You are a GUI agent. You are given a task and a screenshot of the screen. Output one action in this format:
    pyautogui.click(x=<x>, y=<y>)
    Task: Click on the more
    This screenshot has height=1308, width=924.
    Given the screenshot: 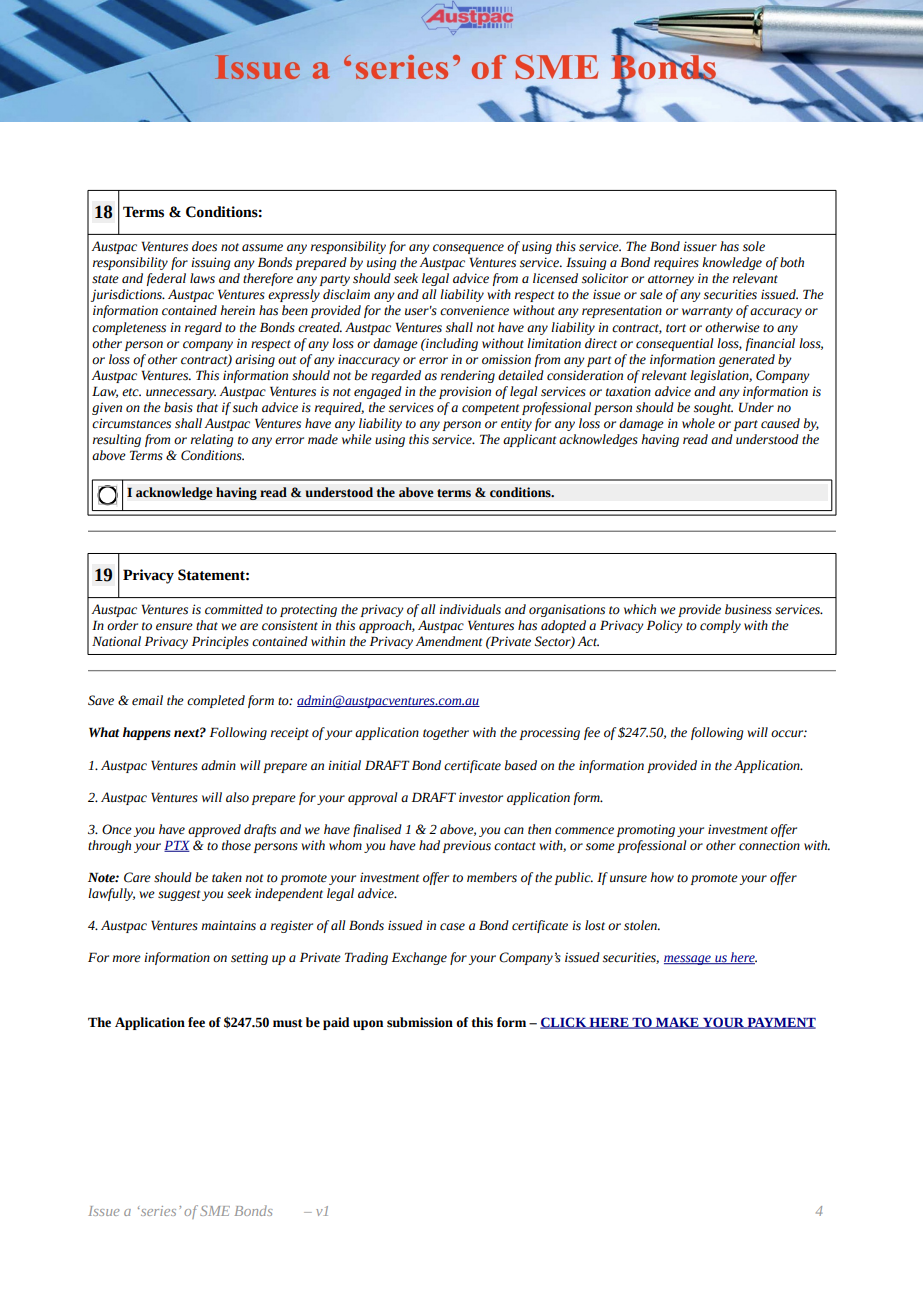 What is the action you would take?
    pyautogui.click(x=126, y=959)
